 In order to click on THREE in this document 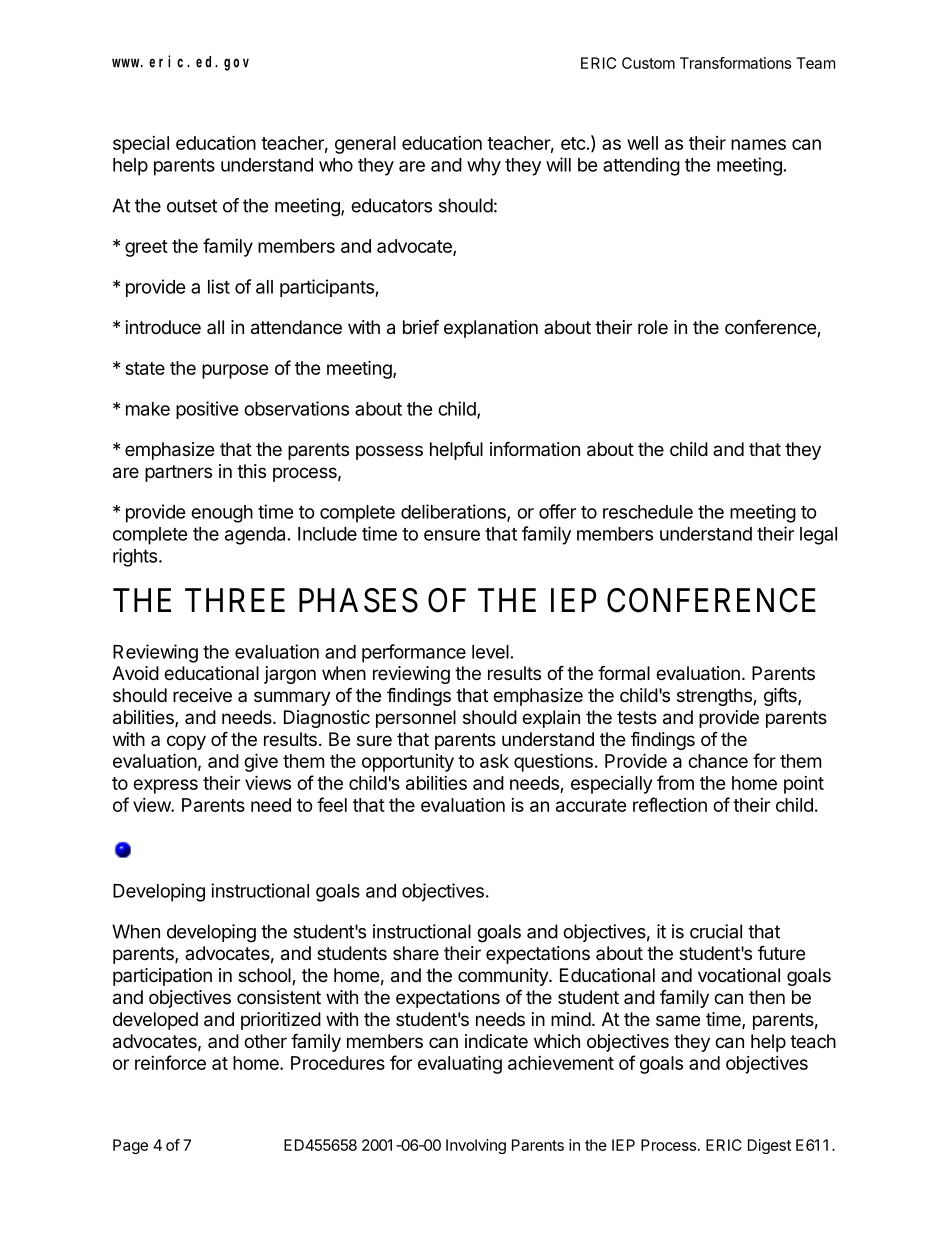, I will do `click(235, 600)`.
